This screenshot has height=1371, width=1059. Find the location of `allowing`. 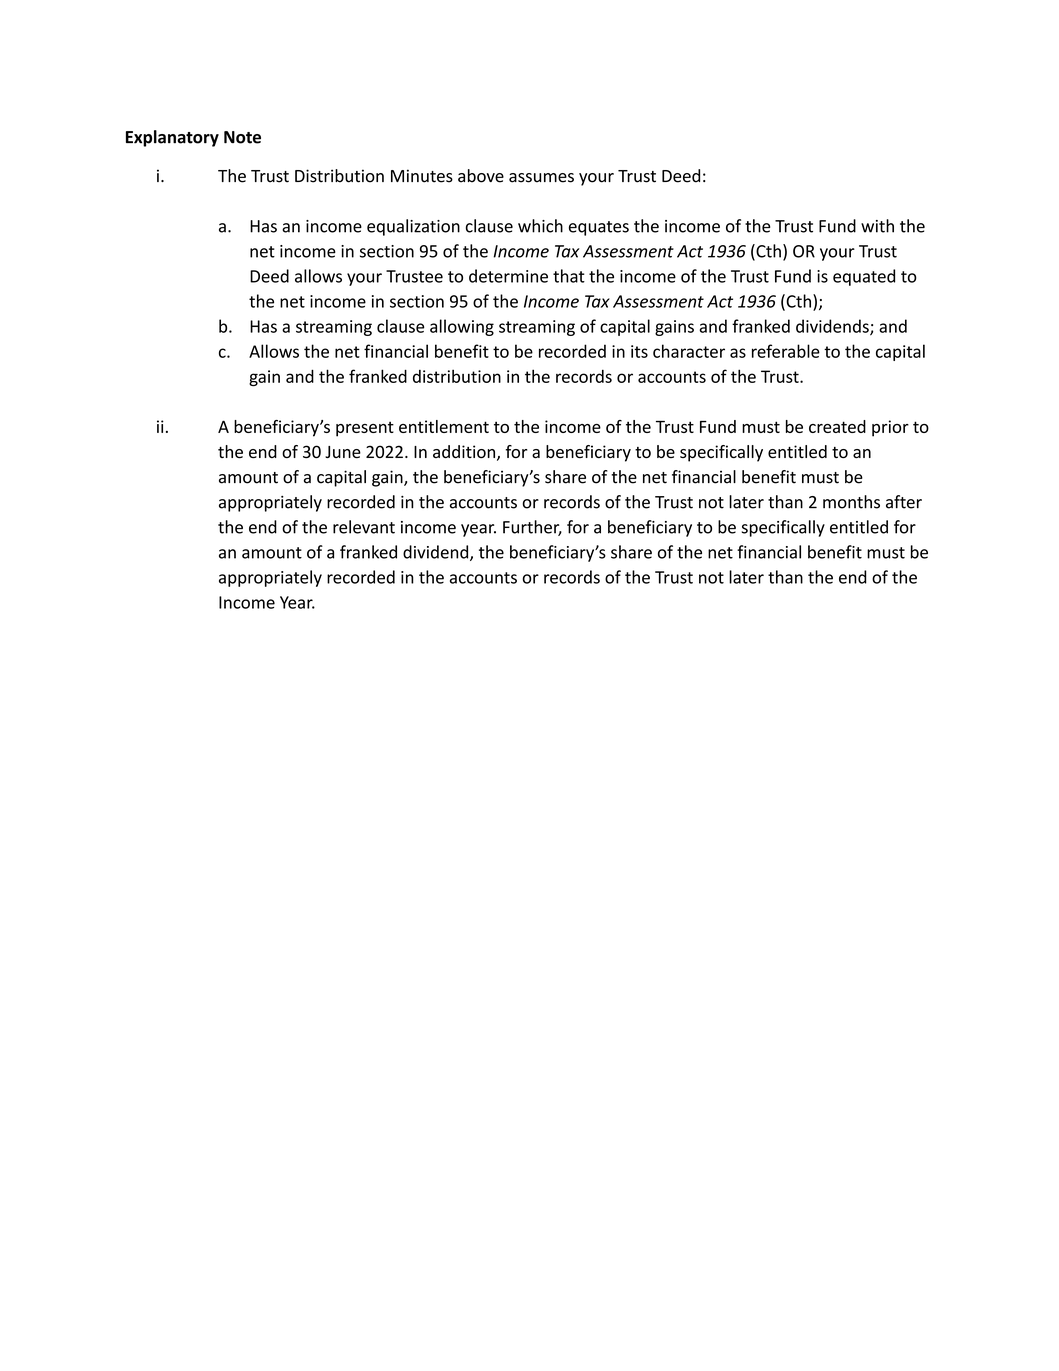

allowing is located at coordinates (462, 327).
